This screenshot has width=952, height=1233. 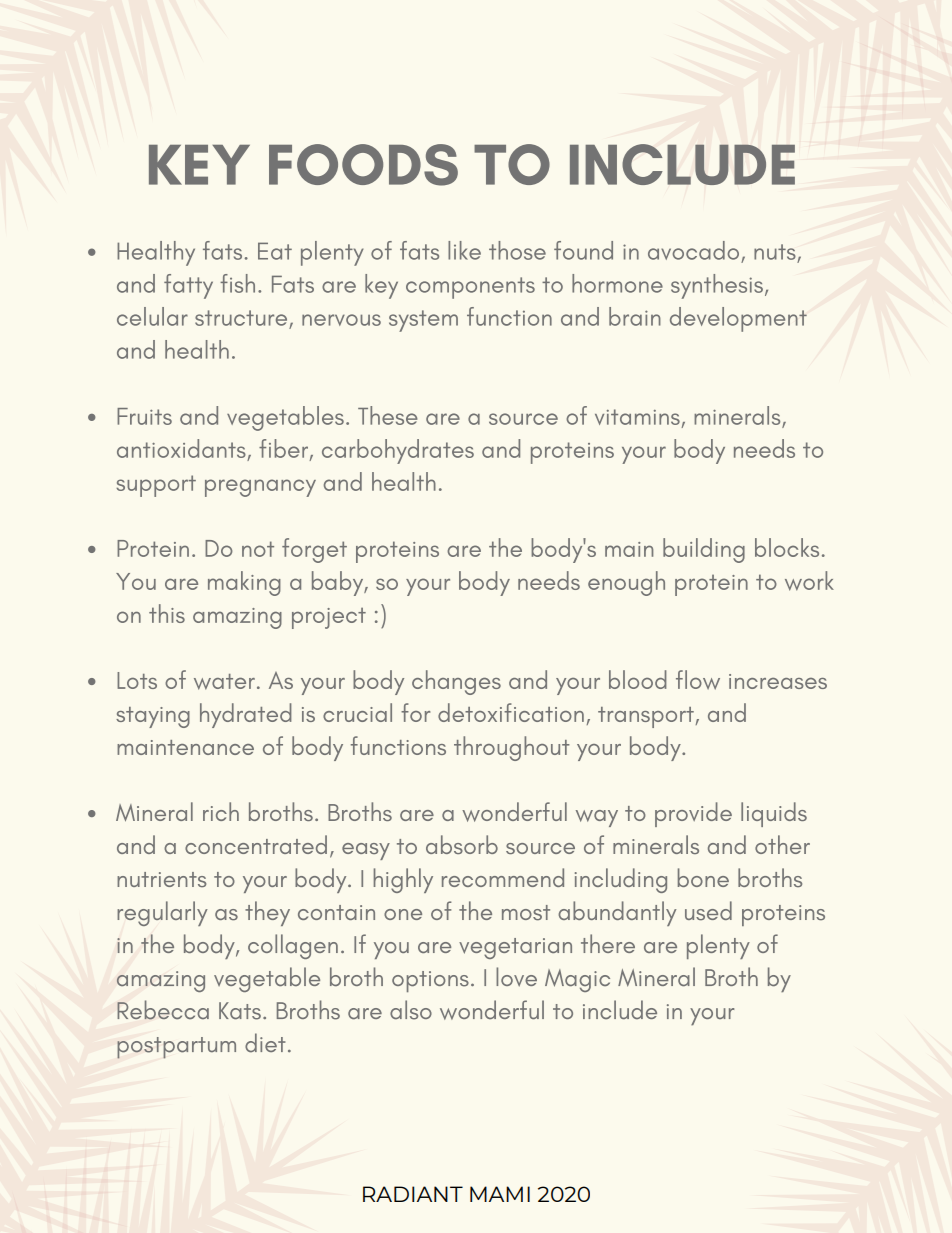 What do you see at coordinates (221, 811) in the screenshot?
I see `rich` at bounding box center [221, 811].
